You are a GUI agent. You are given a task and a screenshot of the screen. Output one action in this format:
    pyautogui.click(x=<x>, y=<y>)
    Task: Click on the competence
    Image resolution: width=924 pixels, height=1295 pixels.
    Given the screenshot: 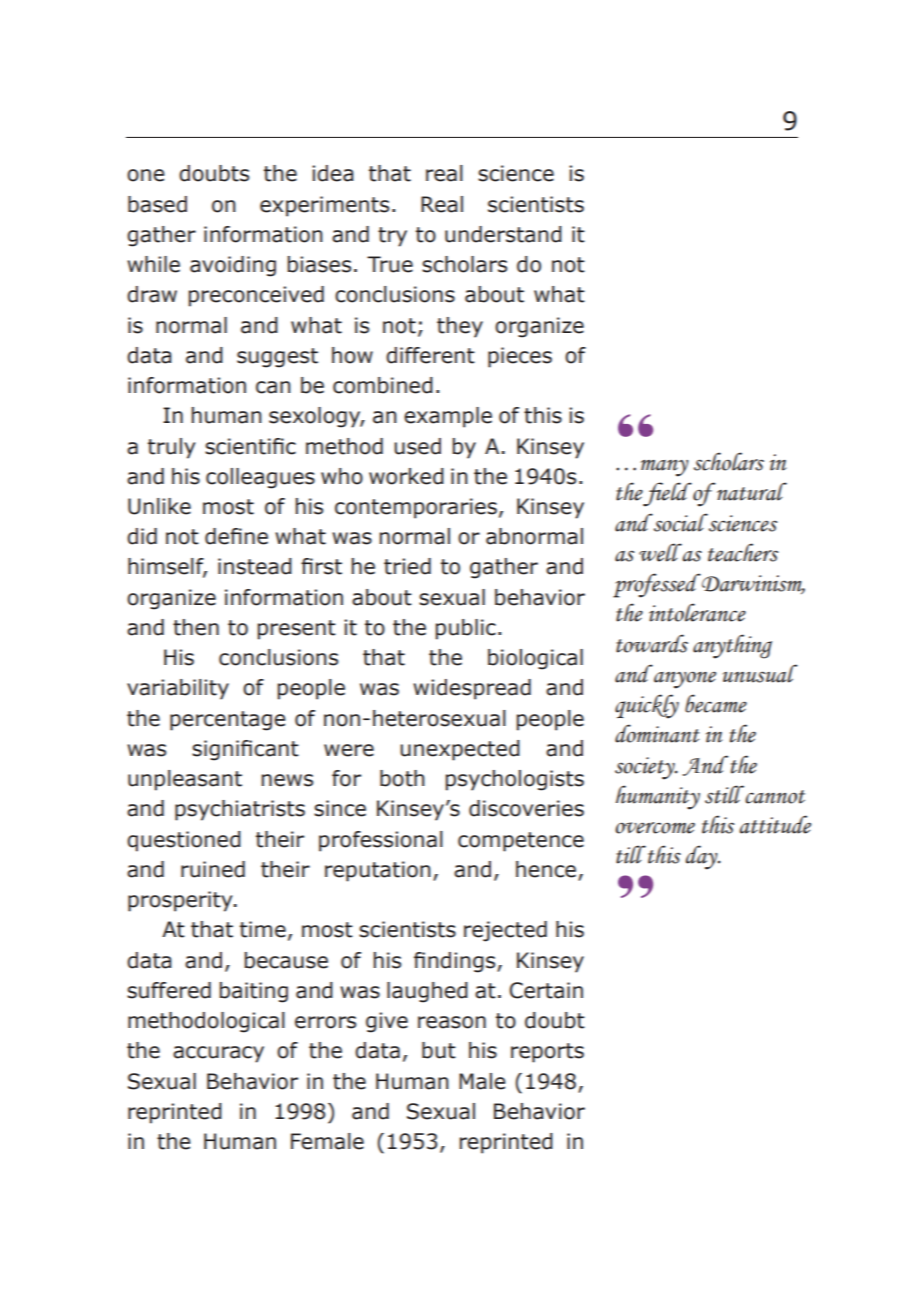 What is the action you would take?
    pyautogui.click(x=521, y=842)
